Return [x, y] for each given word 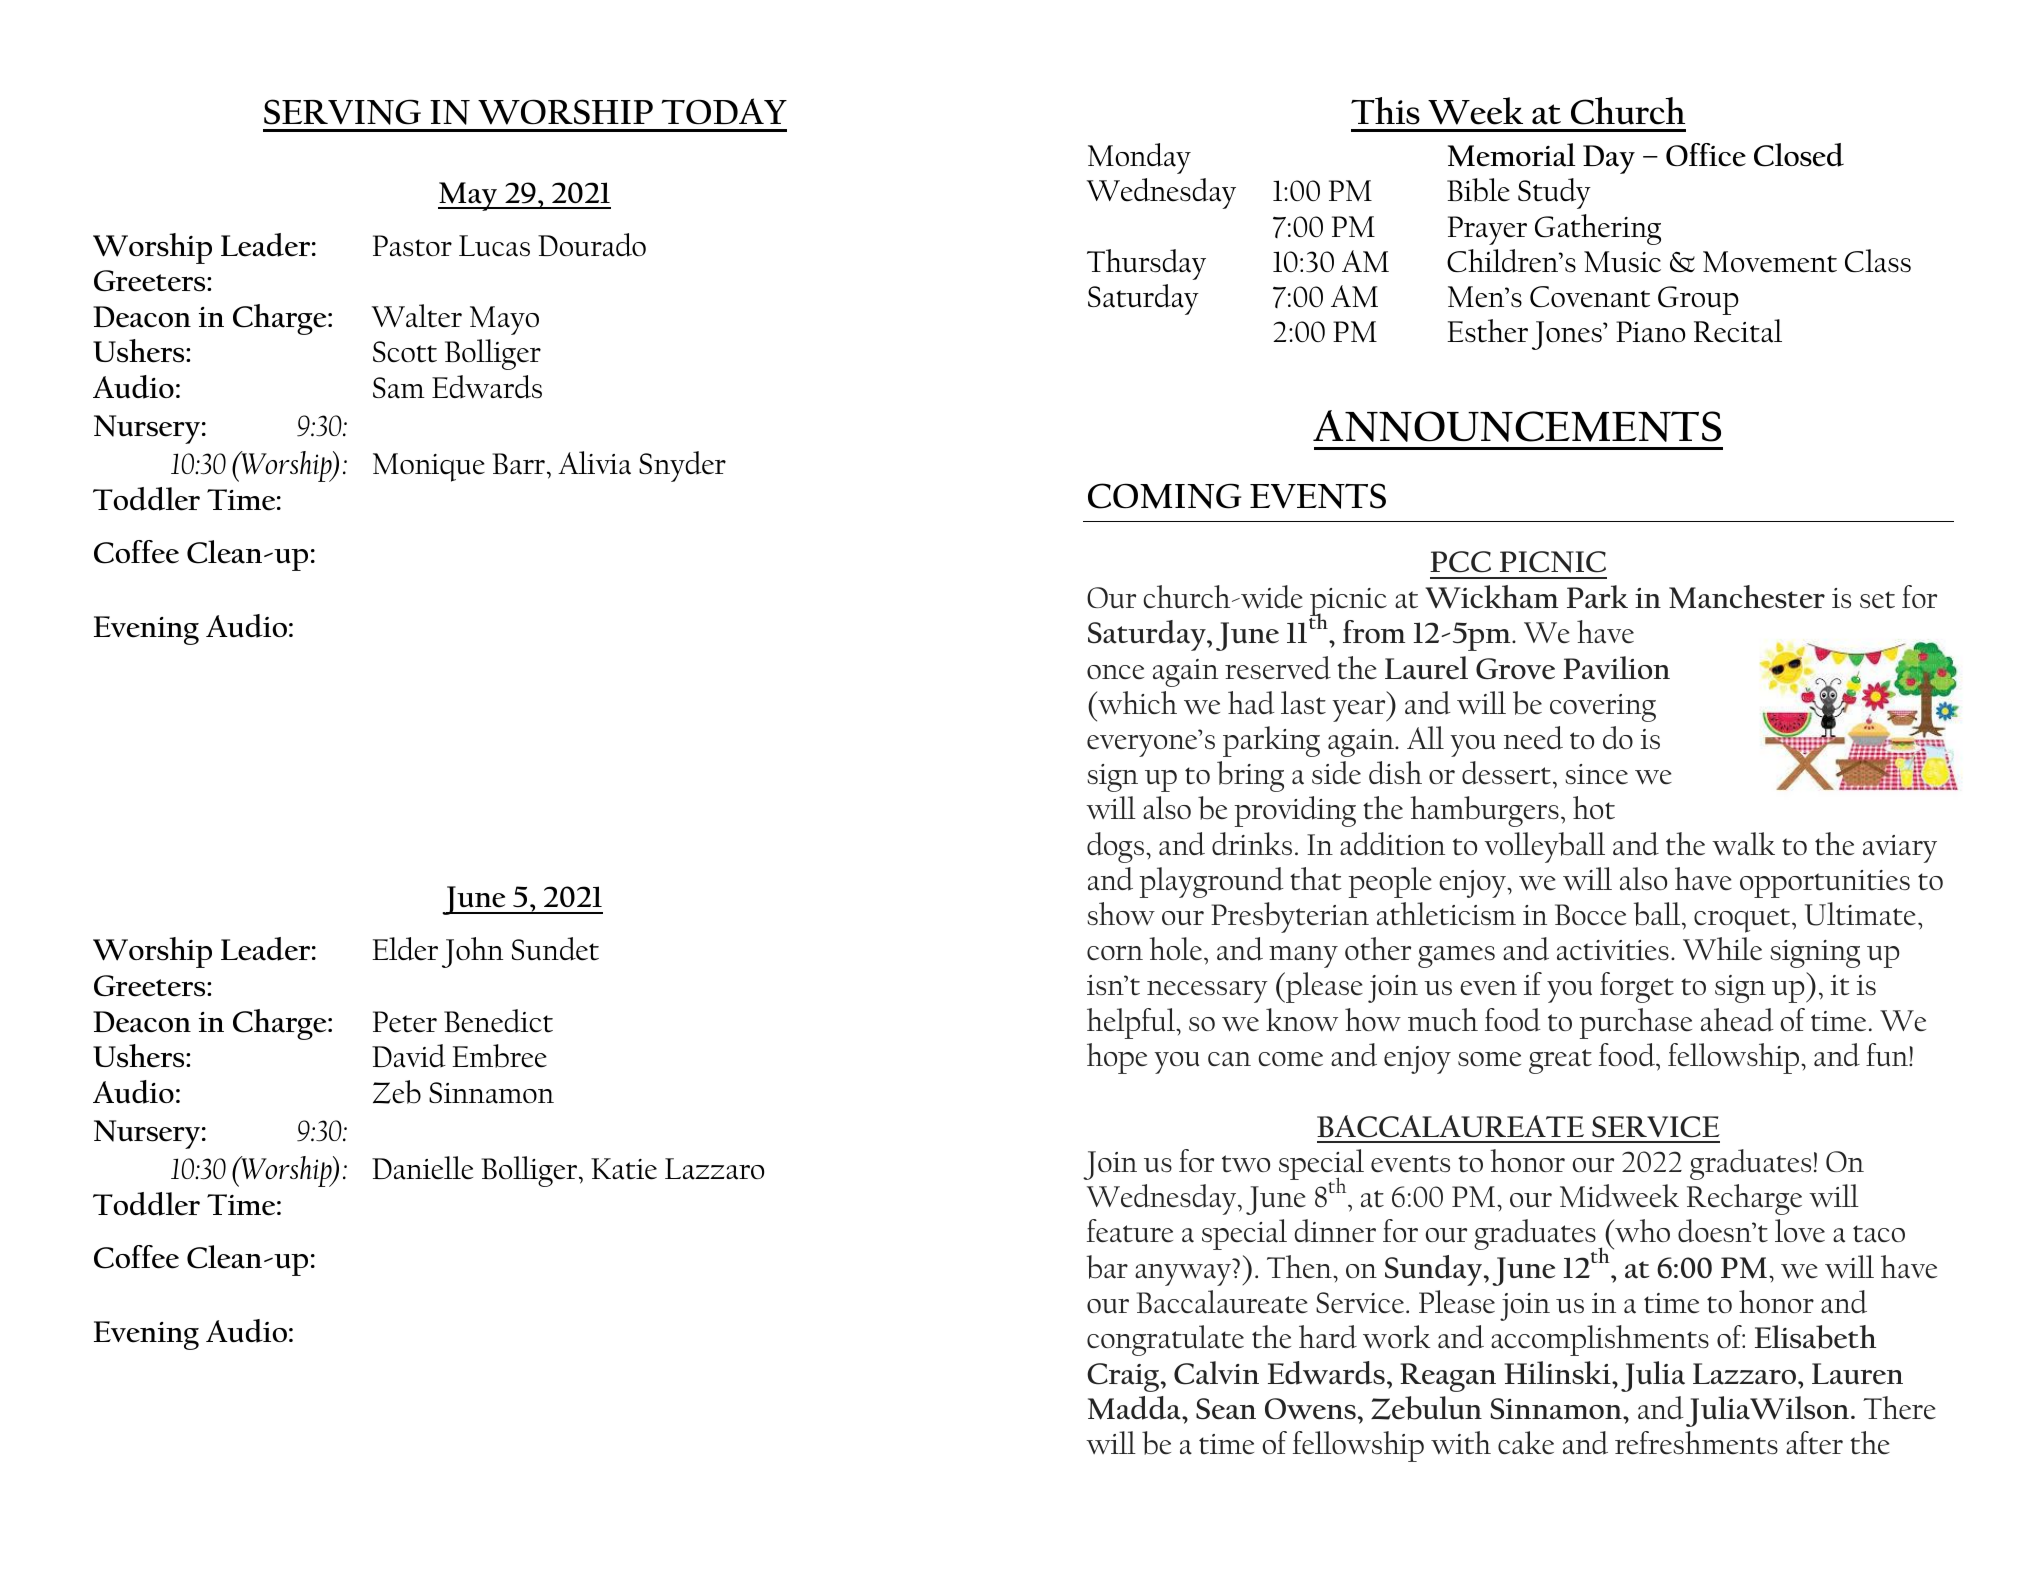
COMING [1165, 496]
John [472, 952]
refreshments [1696, 1443]
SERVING [342, 112]
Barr [520, 464]
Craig [1123, 1377]
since [1596, 774]
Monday [1139, 158]
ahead [1737, 1020]
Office [1706, 155]
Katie [624, 1169]
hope [1117, 1058]
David [409, 1056]
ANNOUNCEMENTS [1517, 426]
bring [1250, 776]
